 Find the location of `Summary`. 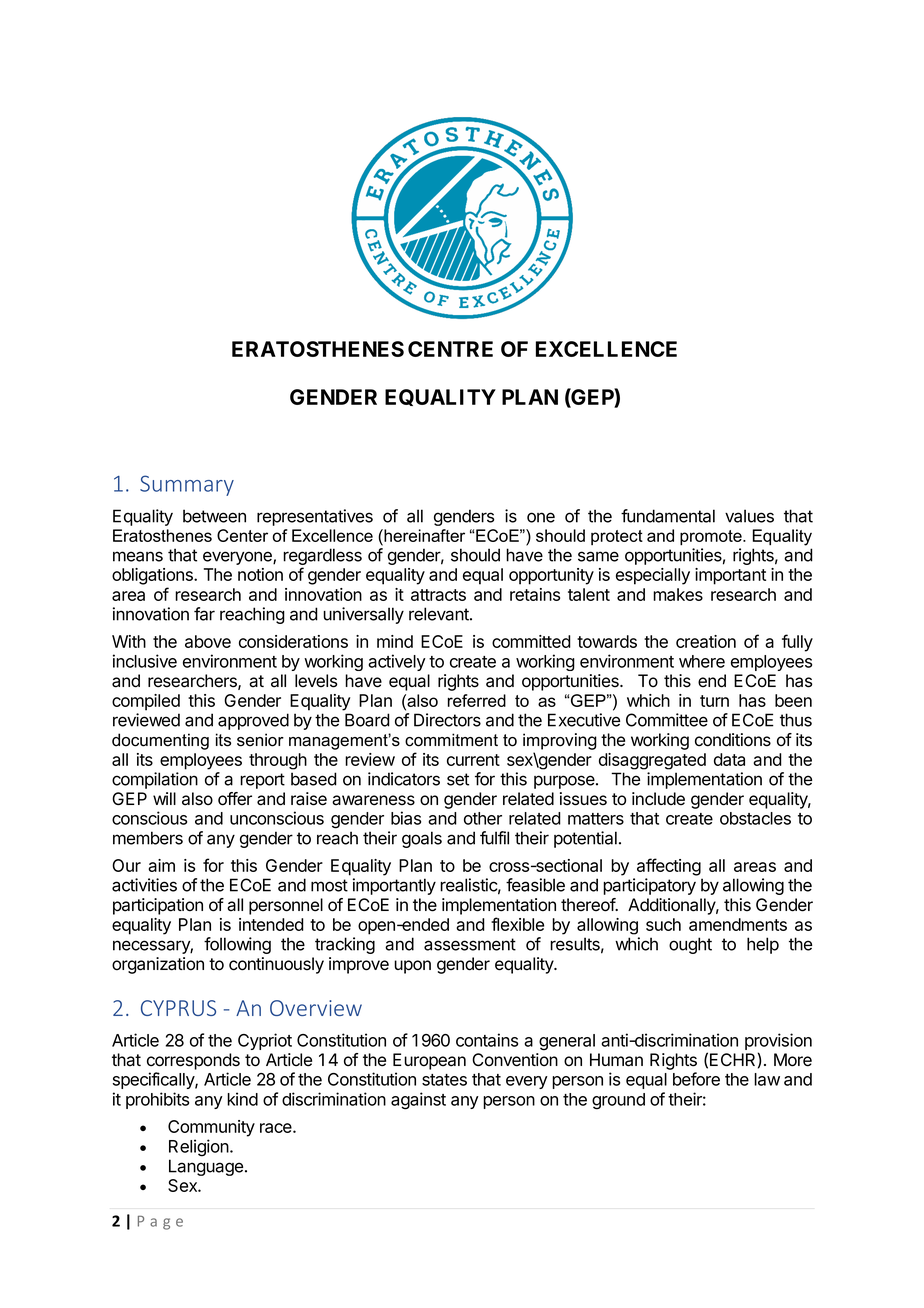

Summary is located at coordinates (187, 485).
